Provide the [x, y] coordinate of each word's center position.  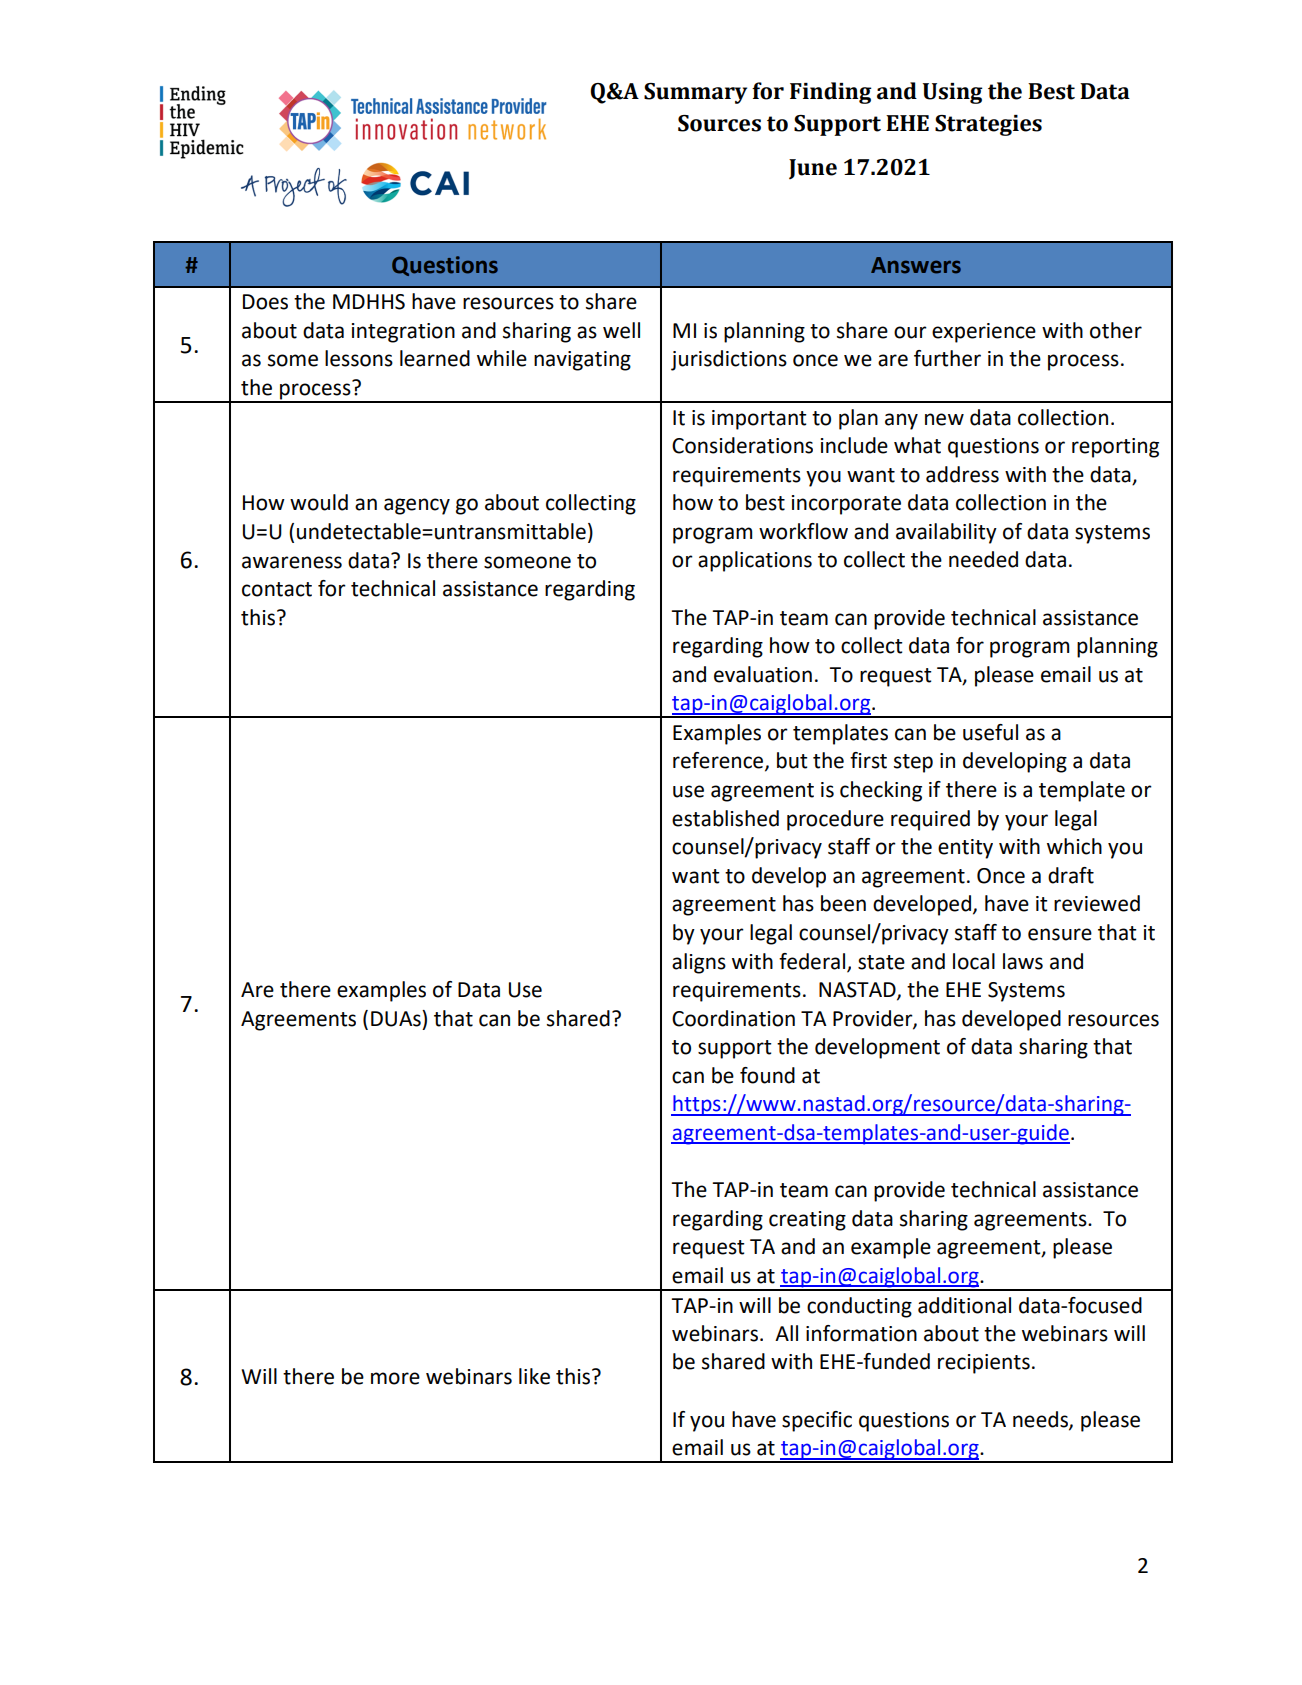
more [395, 1378]
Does [265, 302]
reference [719, 761]
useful [990, 732]
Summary [695, 93]
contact [277, 589]
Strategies [988, 125]
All [786, 1333]
